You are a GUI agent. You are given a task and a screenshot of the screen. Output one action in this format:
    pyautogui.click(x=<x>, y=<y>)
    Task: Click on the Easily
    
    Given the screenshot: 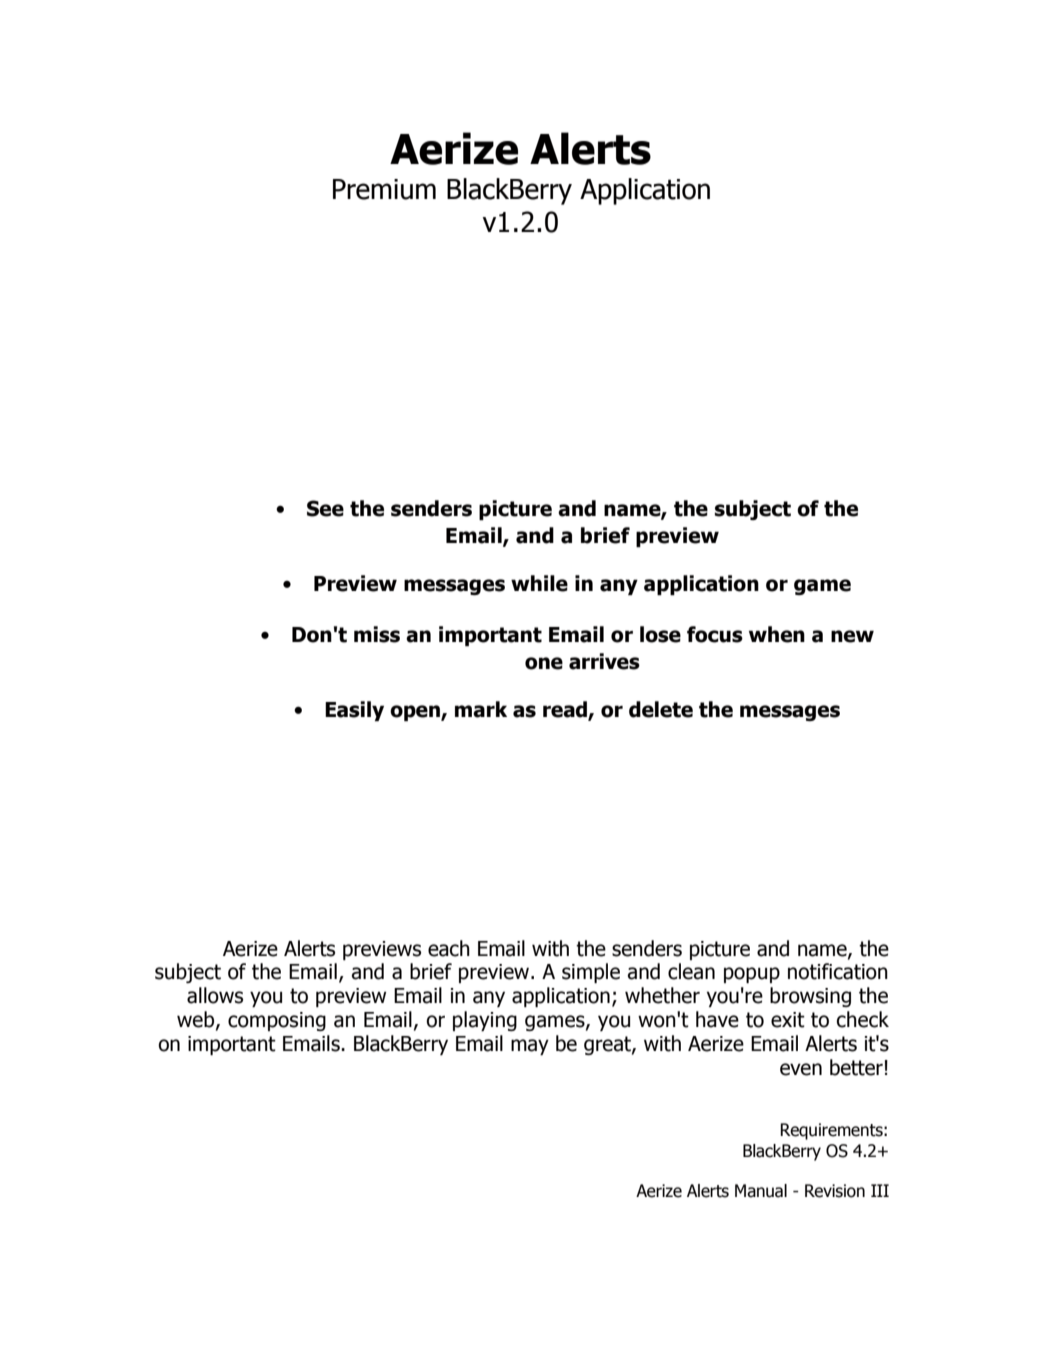 What is the action you would take?
    pyautogui.click(x=354, y=711)
